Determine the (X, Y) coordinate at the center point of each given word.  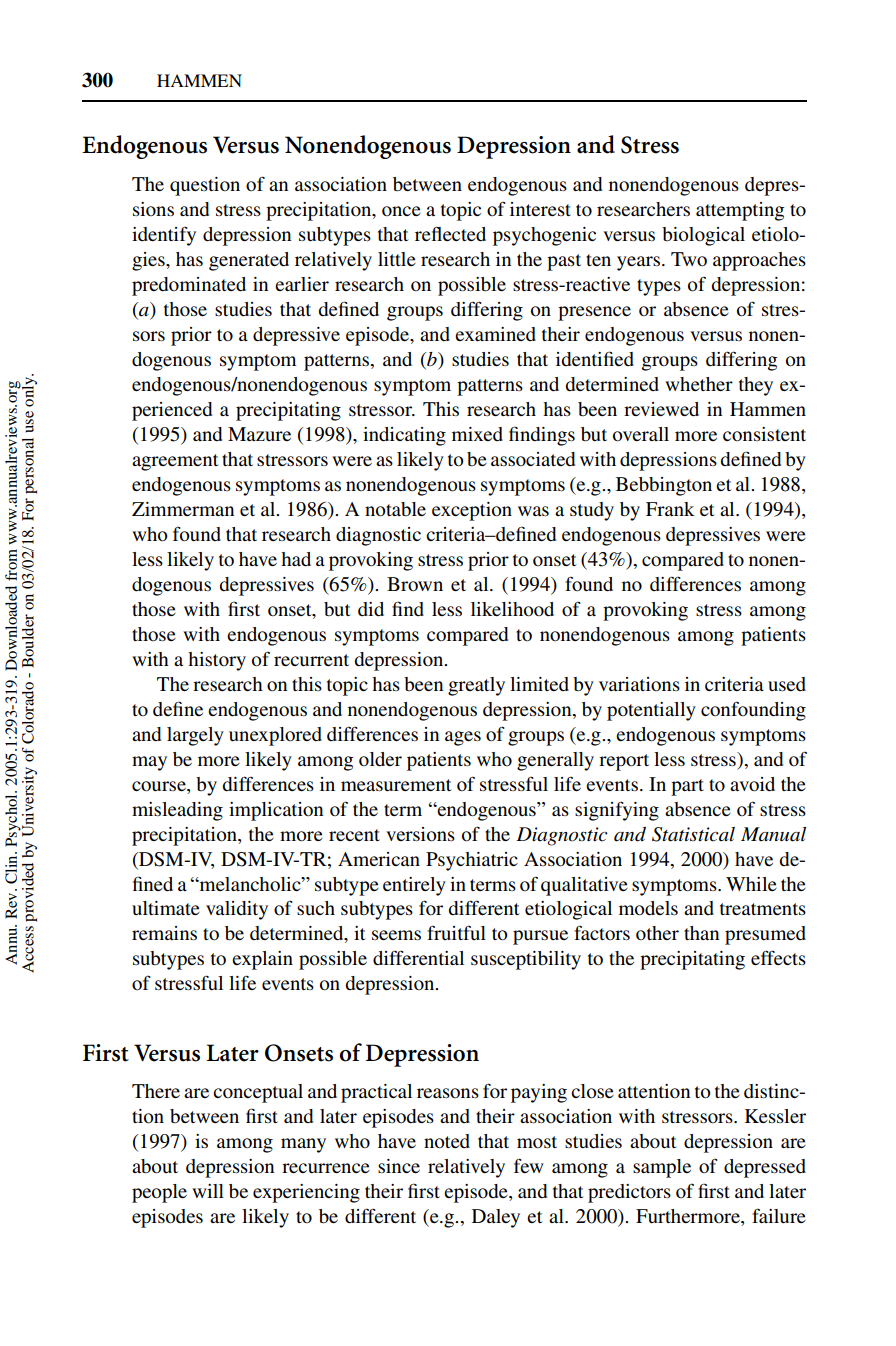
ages (463, 738)
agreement (175, 462)
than (701, 933)
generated (249, 261)
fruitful (456, 932)
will (208, 1191)
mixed (477, 434)
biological (703, 236)
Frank (670, 509)
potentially (651, 711)
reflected (450, 234)
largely (195, 736)
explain (262, 960)
